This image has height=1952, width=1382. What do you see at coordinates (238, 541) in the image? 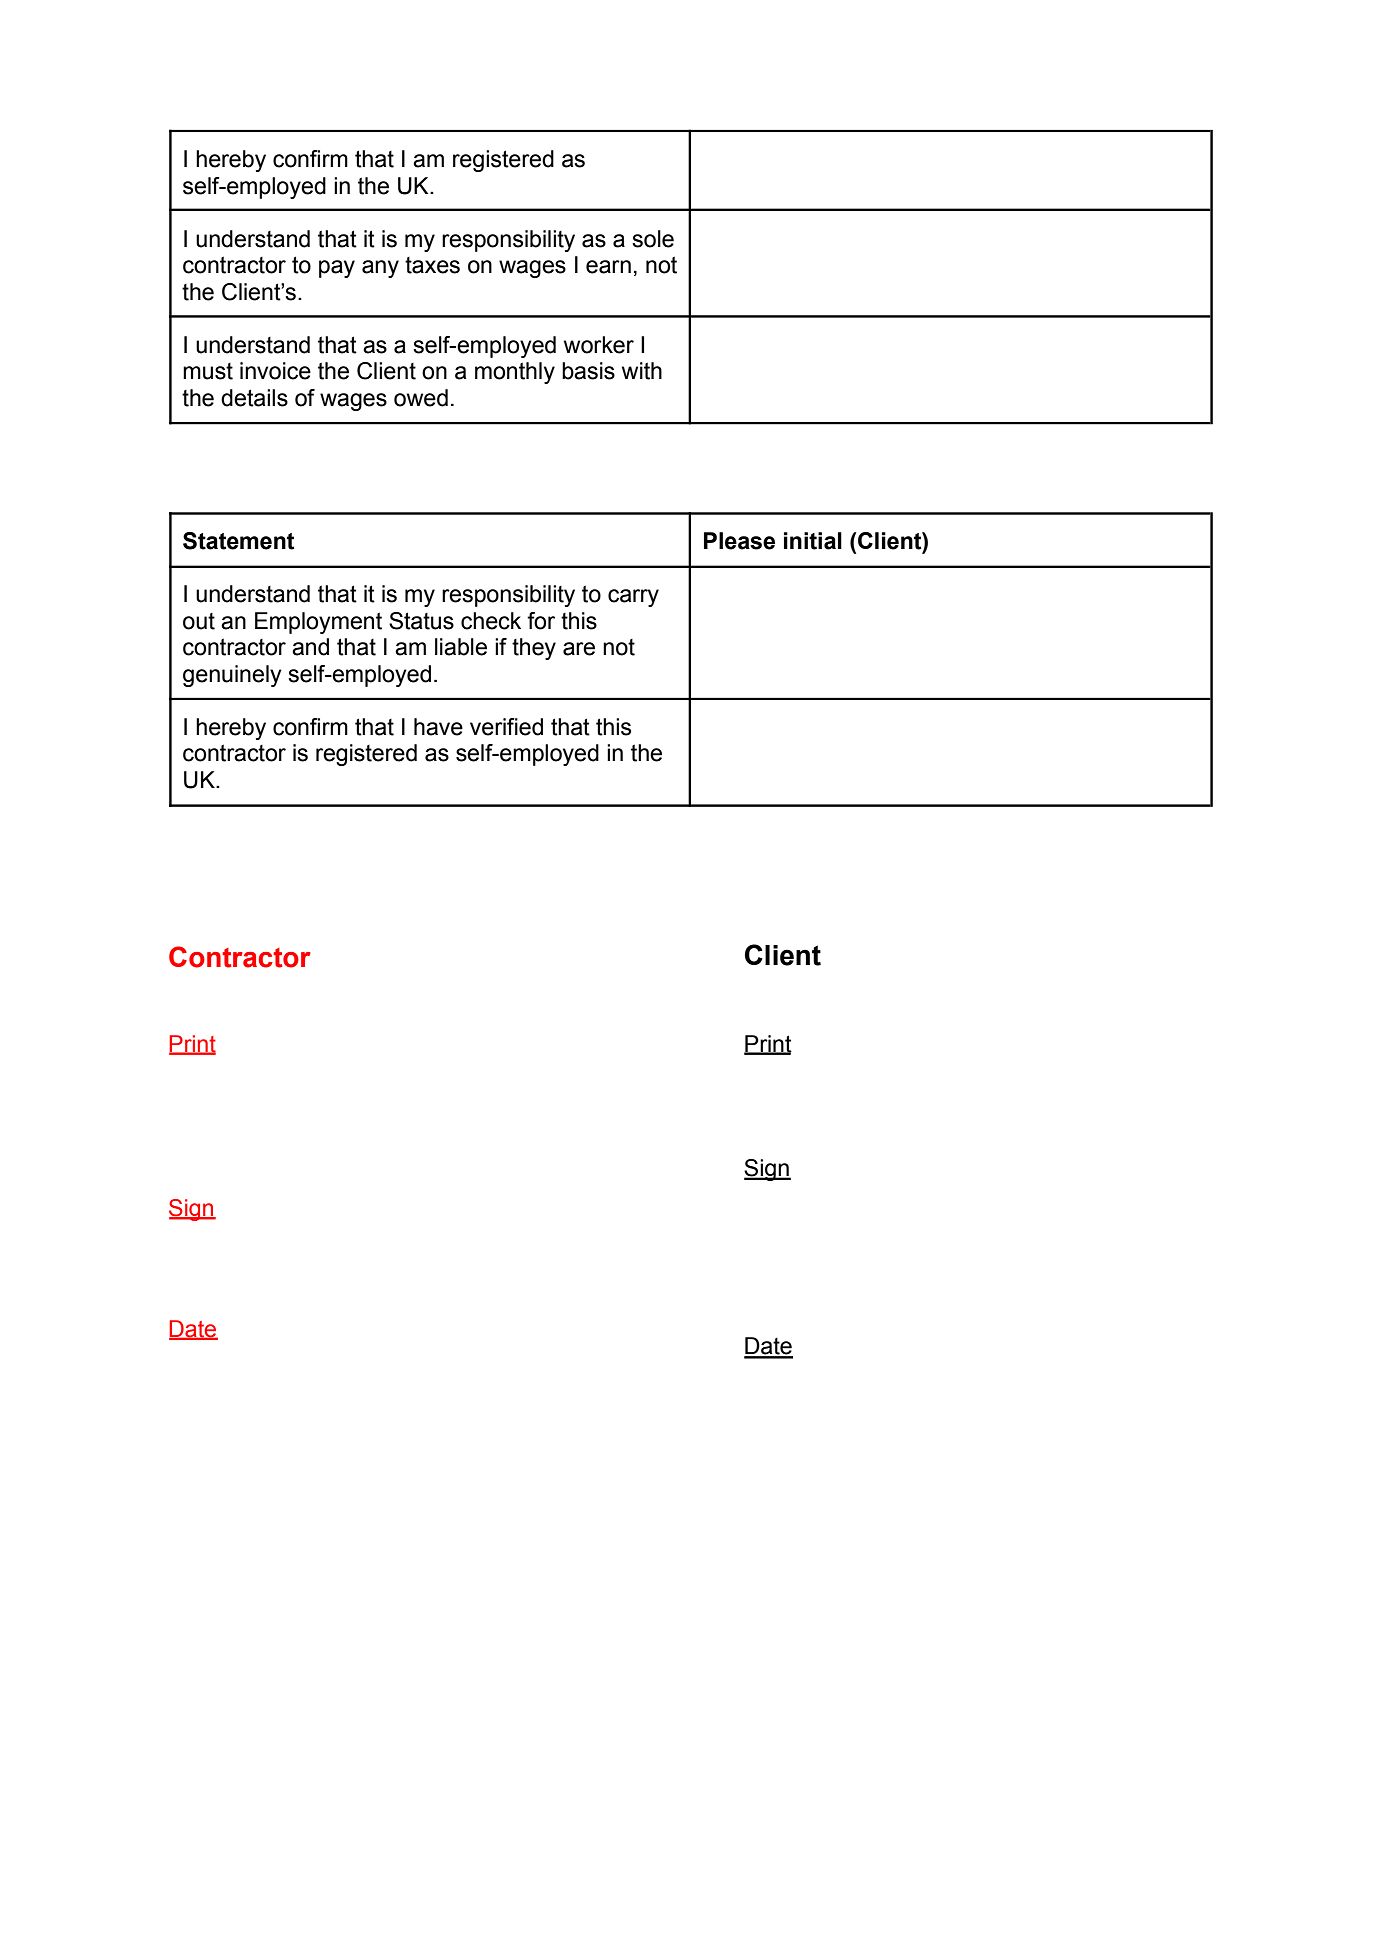
I see `Statement` at bounding box center [238, 541].
